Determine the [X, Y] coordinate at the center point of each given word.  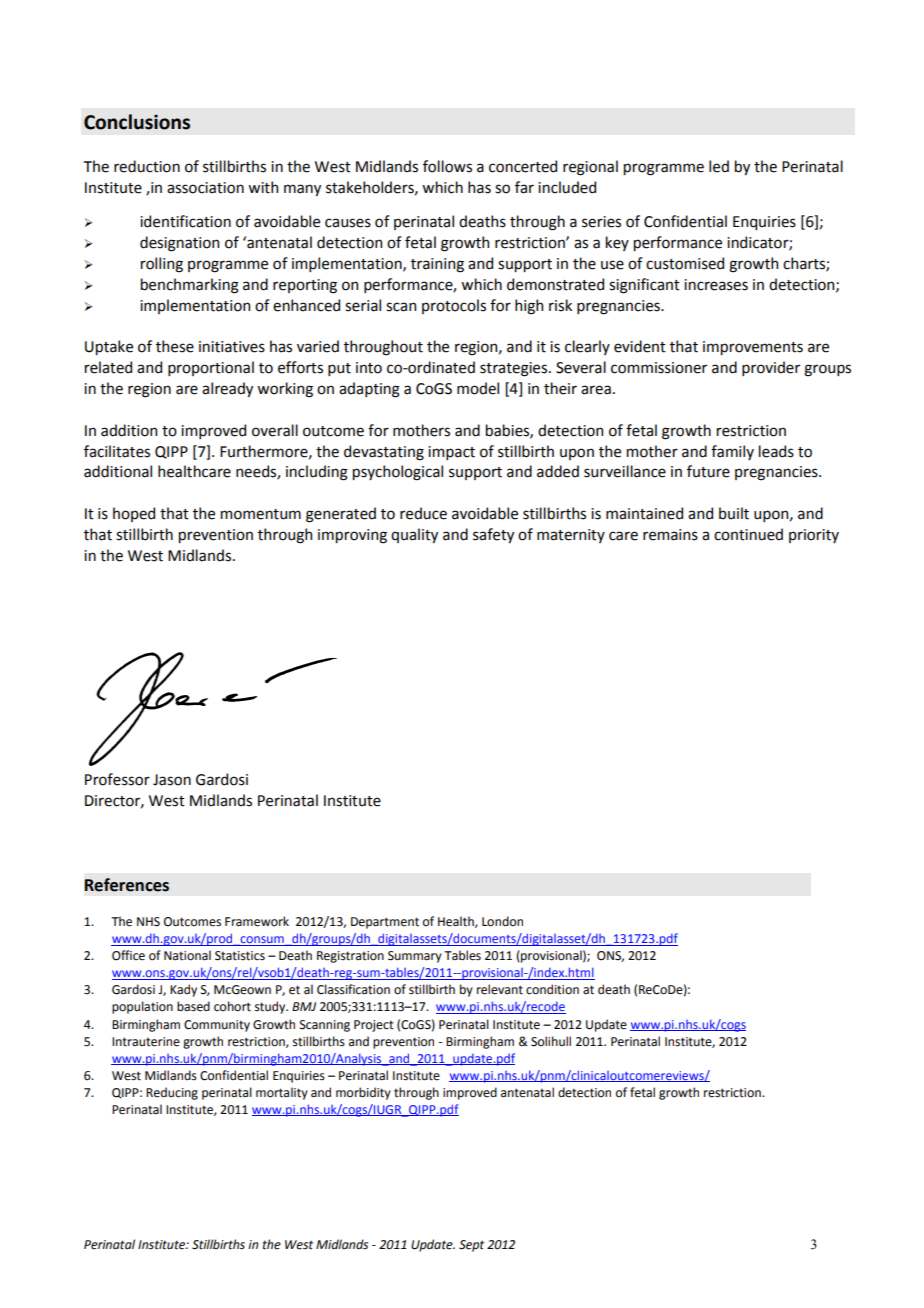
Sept [471, 1246]
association [205, 188]
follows [447, 166]
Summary [415, 957]
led [719, 166]
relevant [500, 989]
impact [451, 453]
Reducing [172, 1093]
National [187, 955]
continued [748, 534]
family [732, 452]
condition [552, 989]
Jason [172, 780]
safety [493, 535]
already [227, 389]
